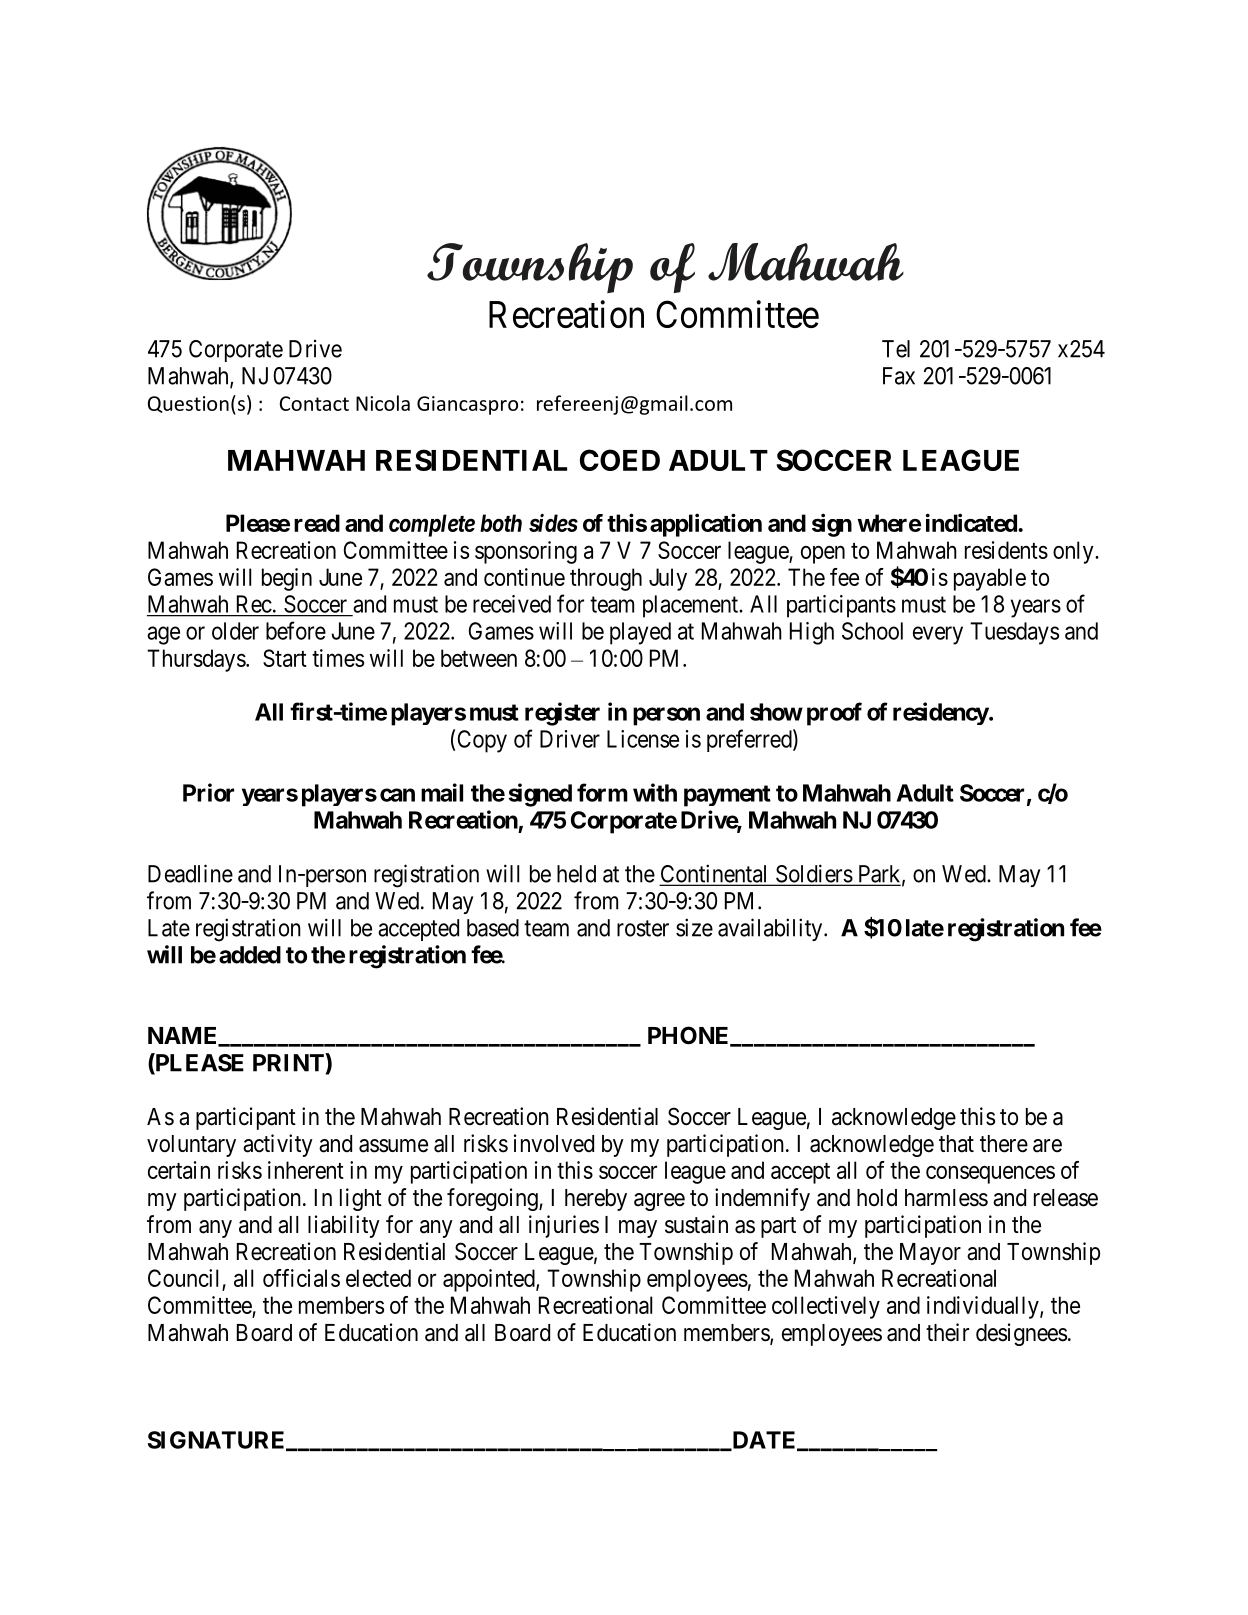  What do you see at coordinates (640, 633) in the image?
I see `played` at bounding box center [640, 633].
